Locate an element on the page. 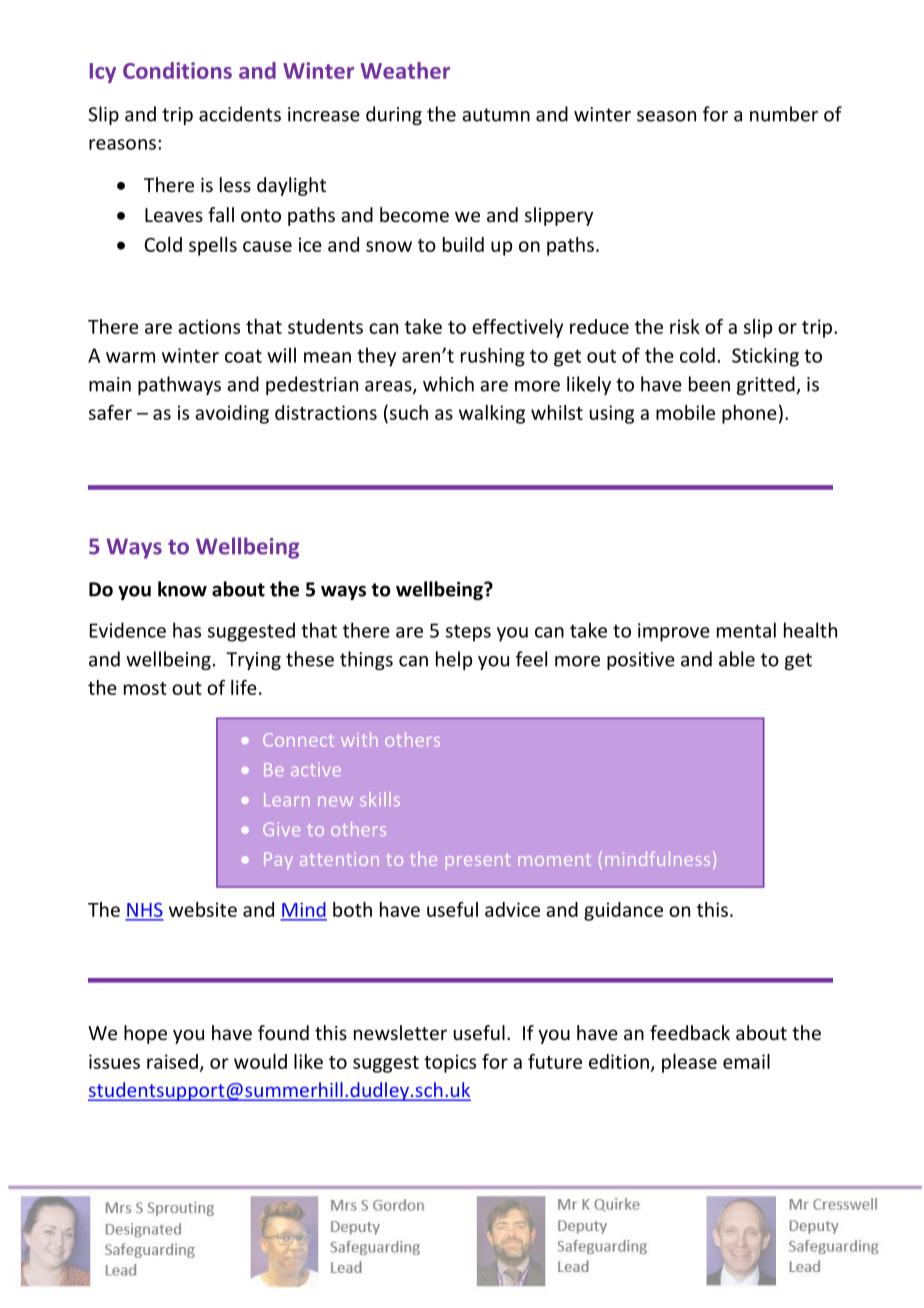  hope is located at coordinates (145, 1034).
